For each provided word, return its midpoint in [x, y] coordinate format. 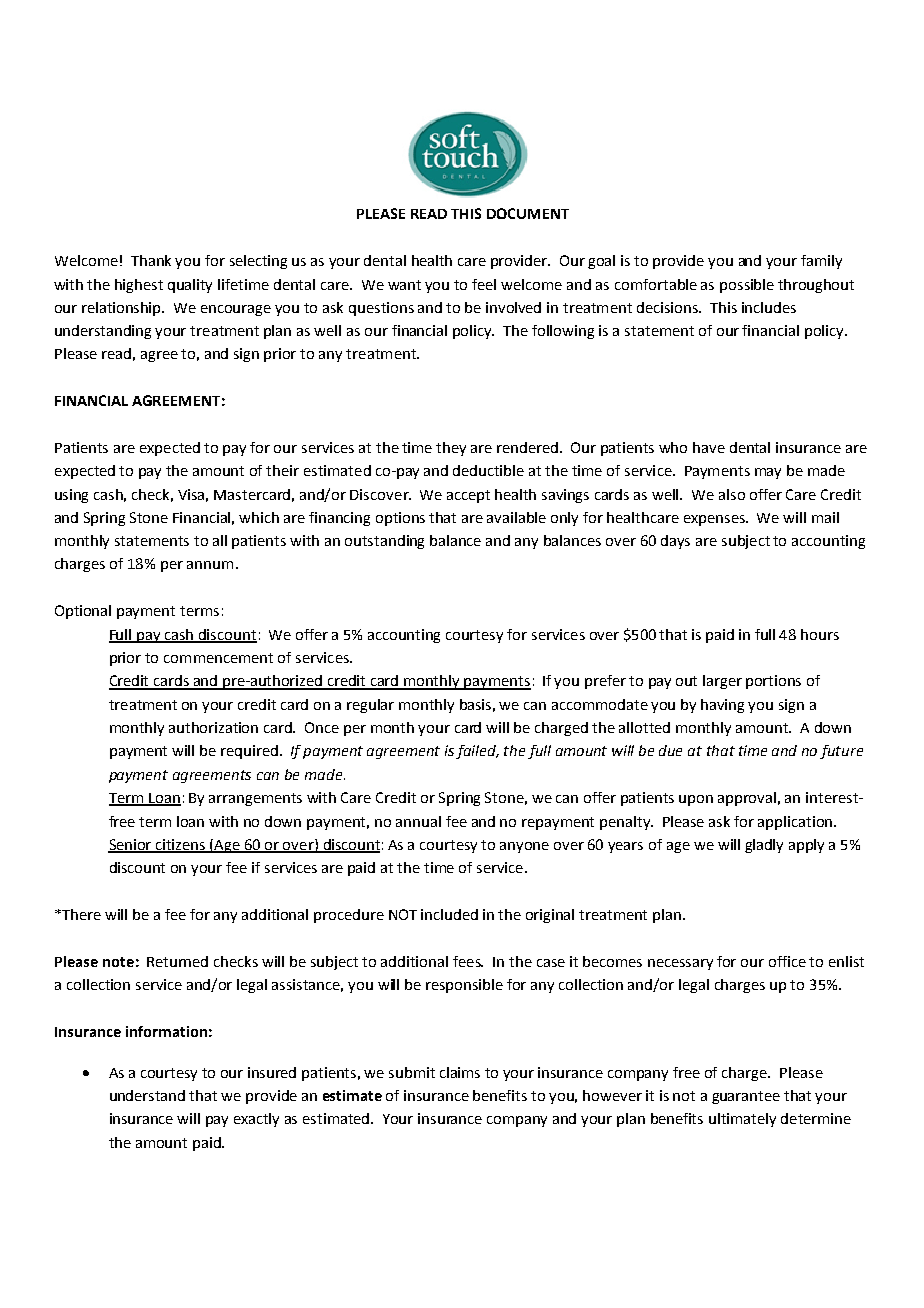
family [821, 262]
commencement [218, 658]
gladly [764, 846]
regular [370, 706]
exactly [256, 1120]
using [71, 496]
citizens [181, 845]
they [451, 449]
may [768, 473]
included [449, 914]
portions [773, 682]
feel [484, 284]
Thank [151, 260]
